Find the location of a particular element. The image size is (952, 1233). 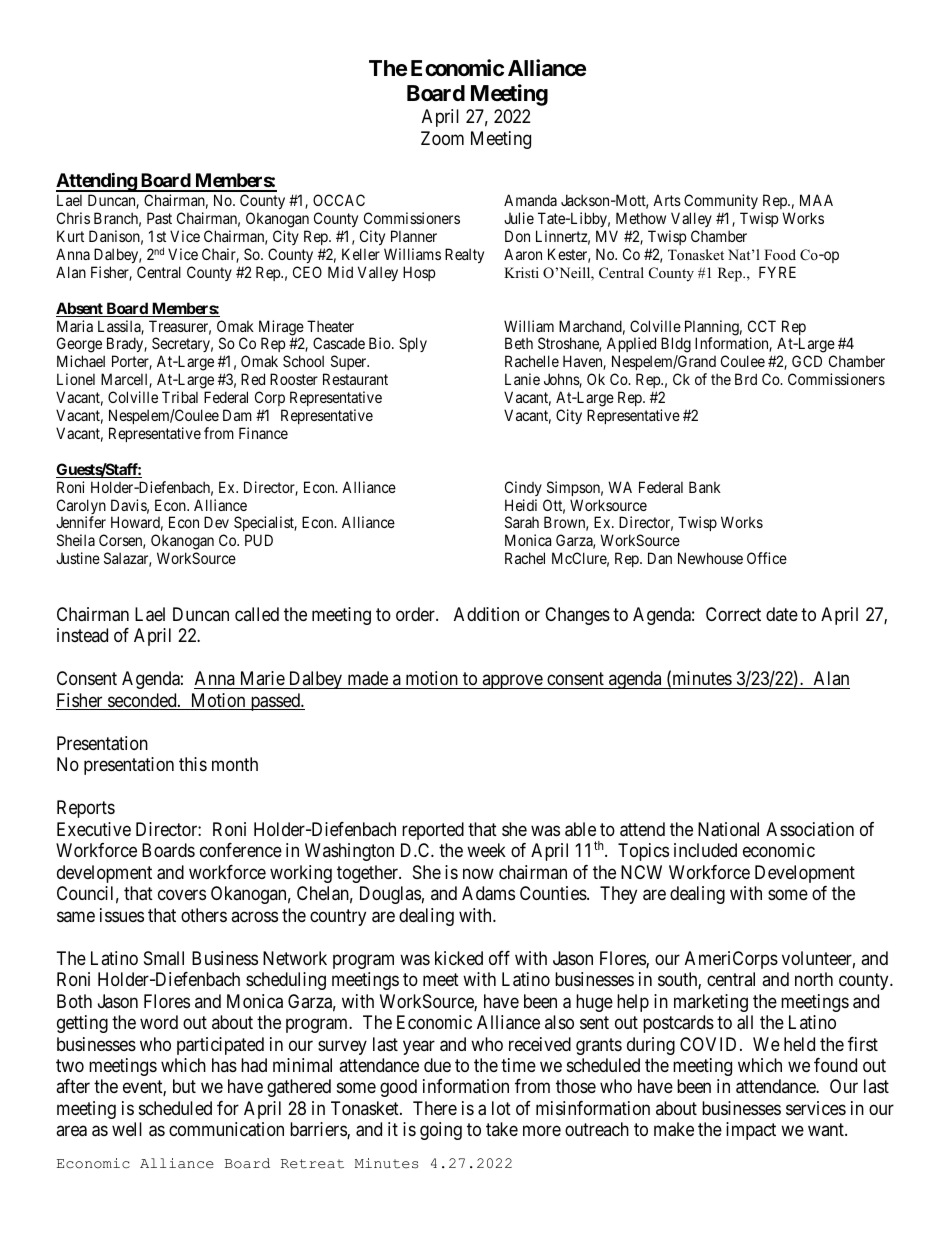

National is located at coordinates (728, 829).
